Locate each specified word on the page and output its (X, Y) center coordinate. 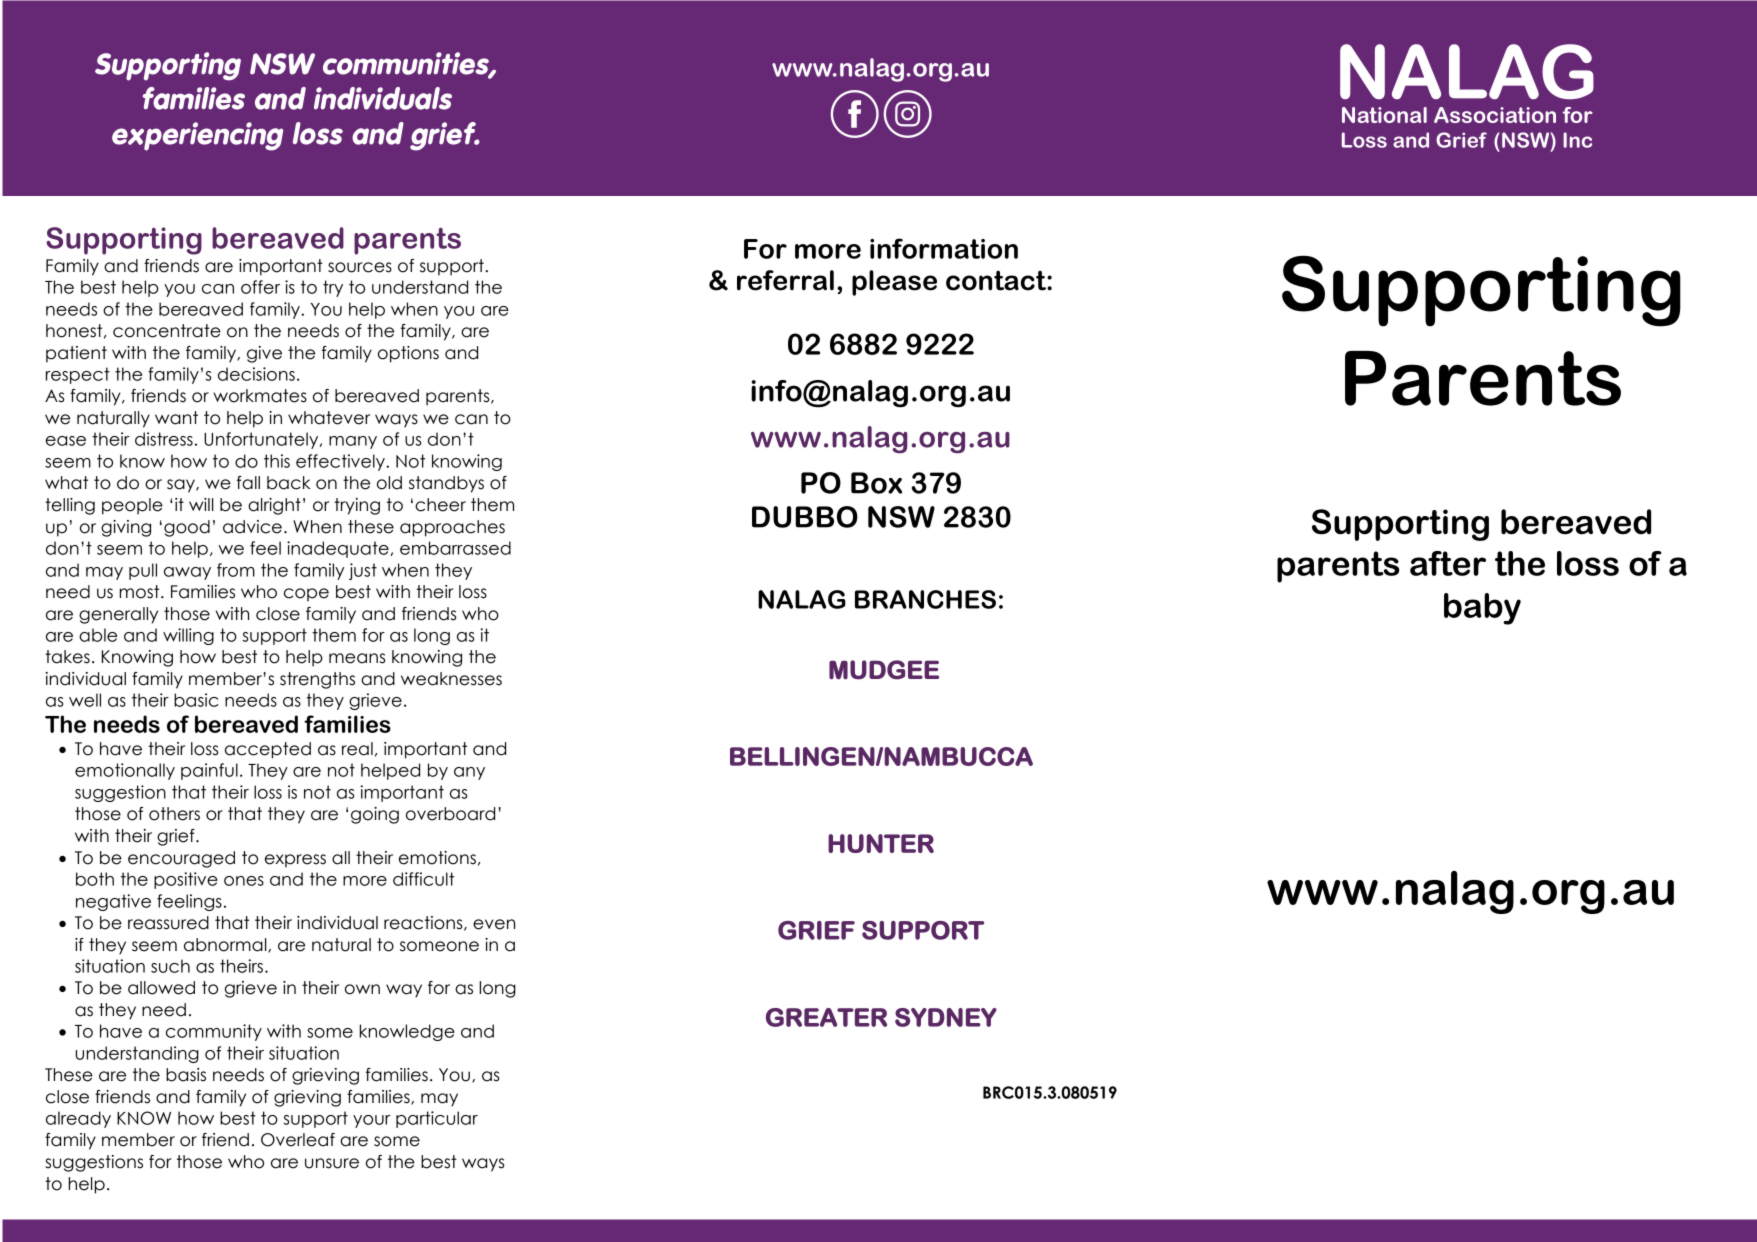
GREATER (826, 1017)
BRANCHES (925, 599)
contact (997, 280)
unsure (332, 1163)
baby (1482, 609)
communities (407, 64)
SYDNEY (946, 1017)
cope (306, 595)
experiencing (197, 136)
